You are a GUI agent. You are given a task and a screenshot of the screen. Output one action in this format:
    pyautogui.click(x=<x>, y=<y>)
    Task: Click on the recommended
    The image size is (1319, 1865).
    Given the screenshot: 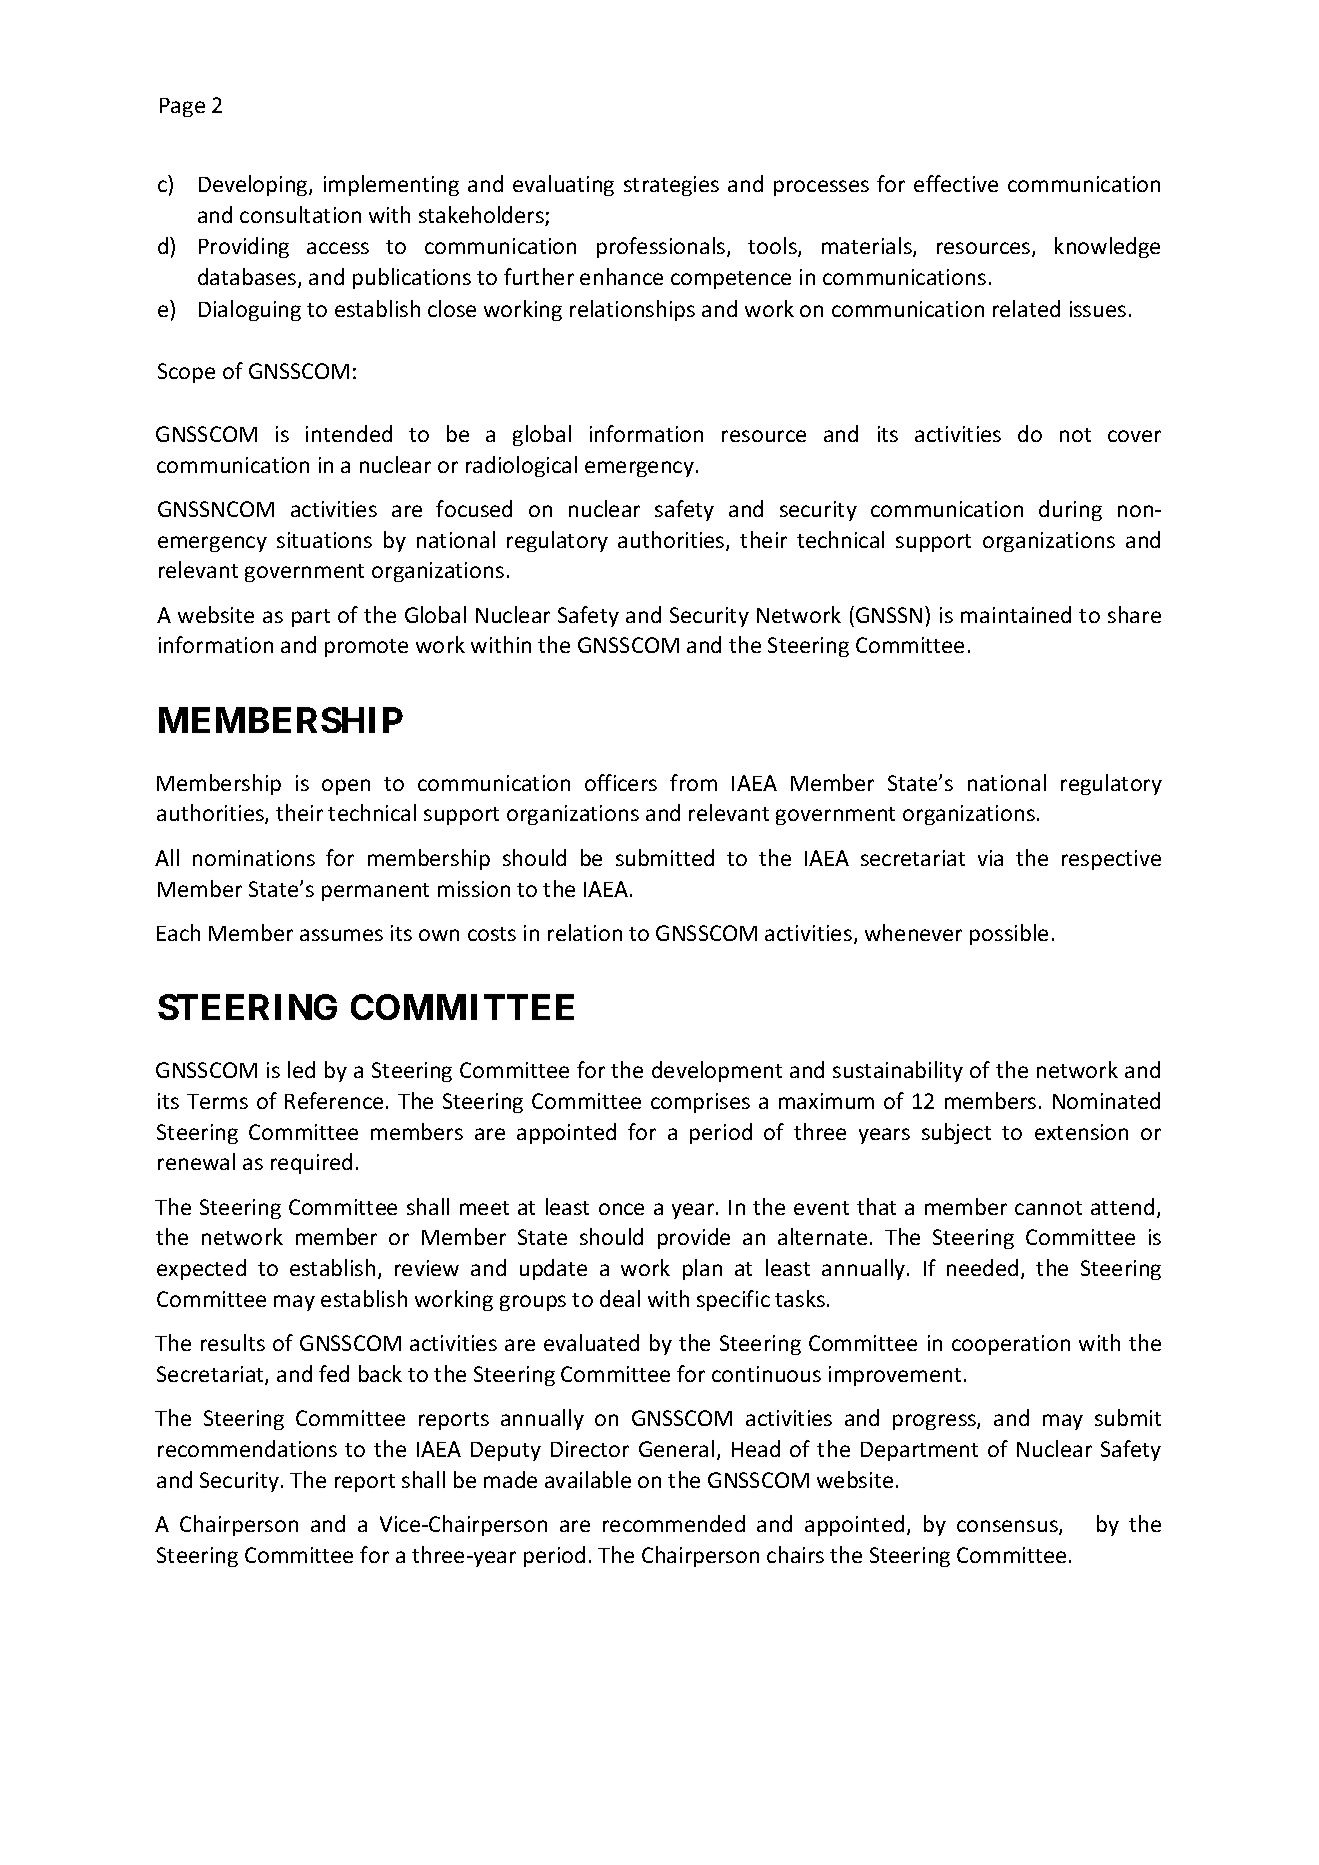 What is the action you would take?
    pyautogui.click(x=674, y=1523)
